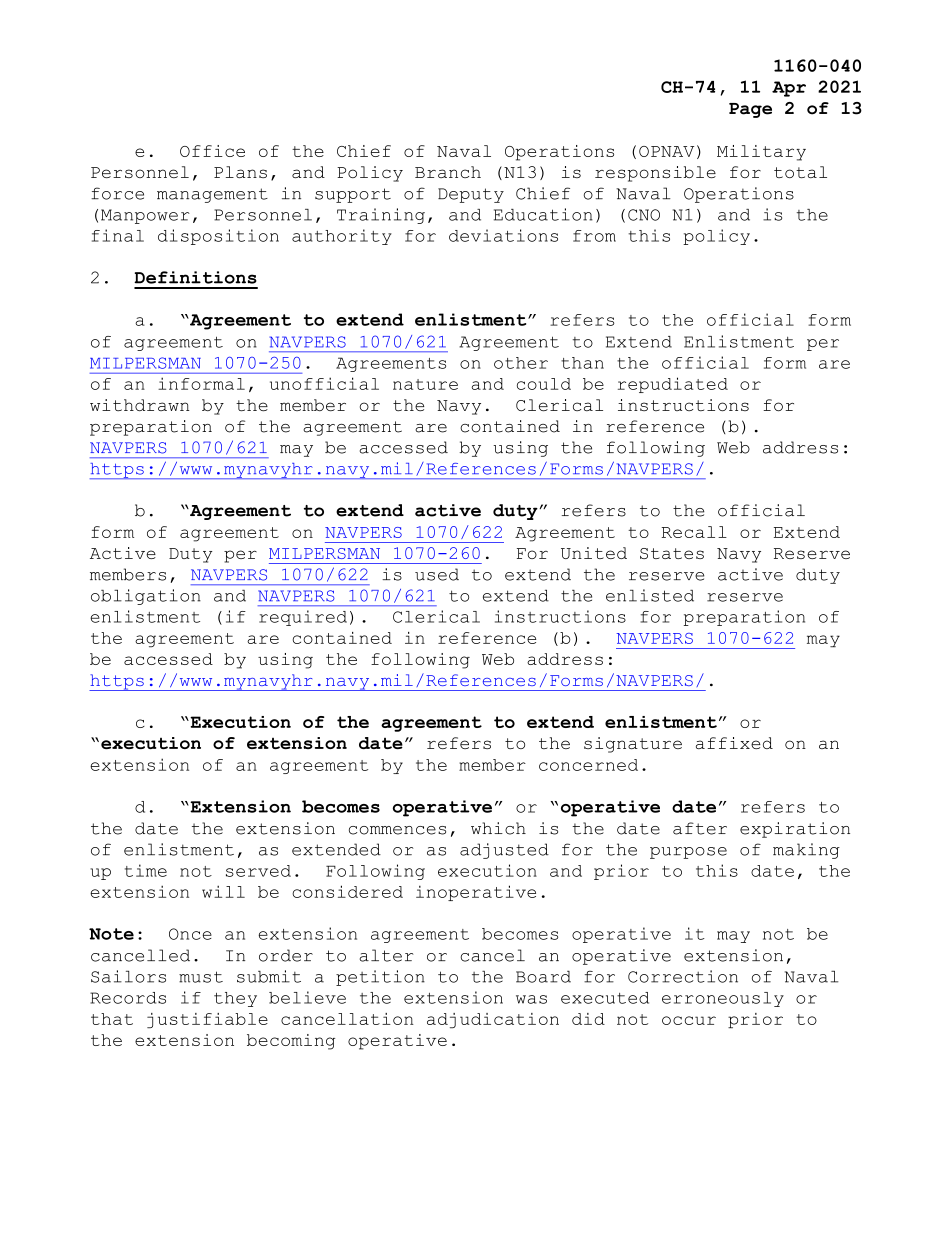 The height and width of the page is (1233, 952). What do you see at coordinates (437, 574) in the page?
I see `used` at bounding box center [437, 574].
